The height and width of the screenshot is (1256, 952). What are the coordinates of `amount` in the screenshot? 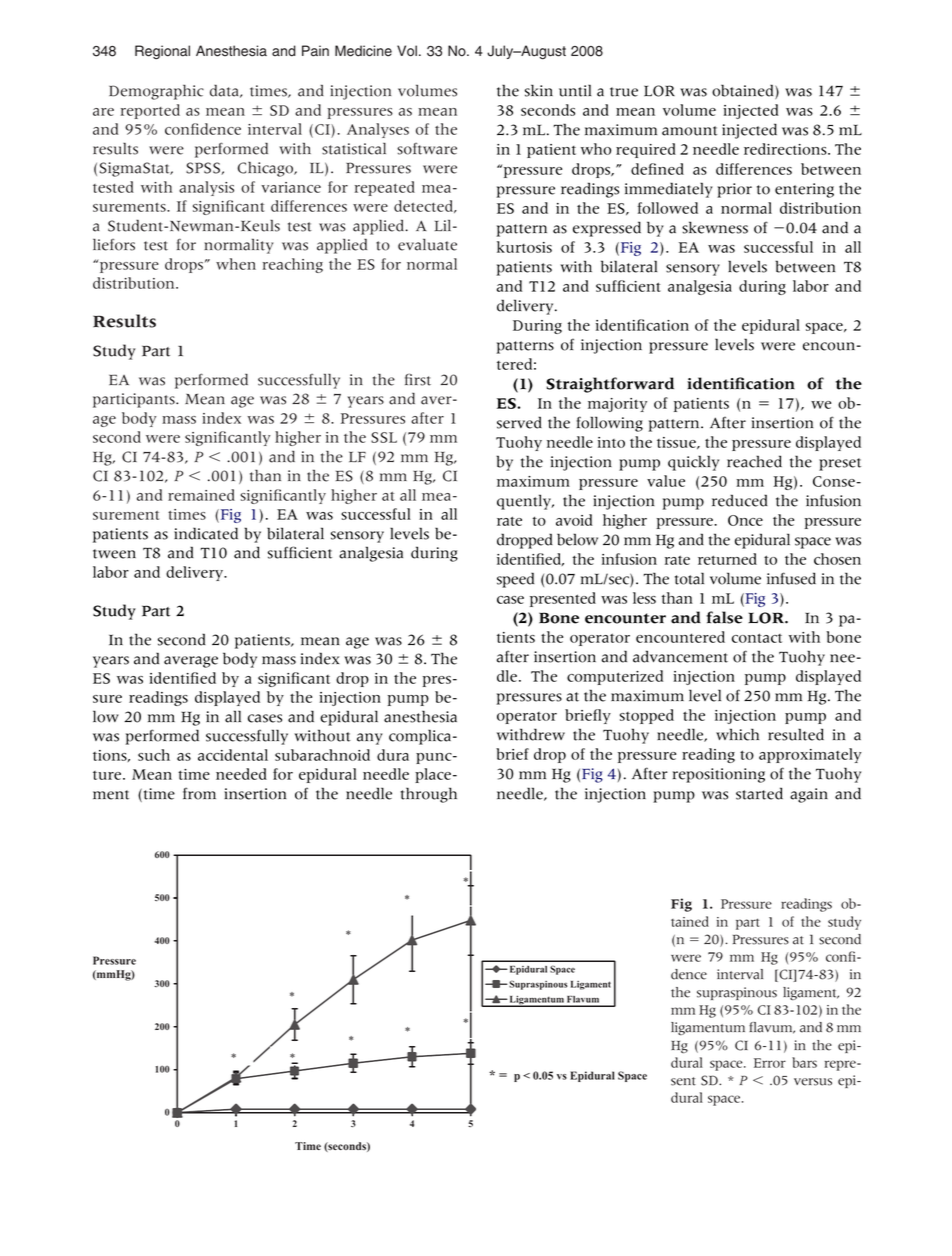 It's located at (690, 131).
